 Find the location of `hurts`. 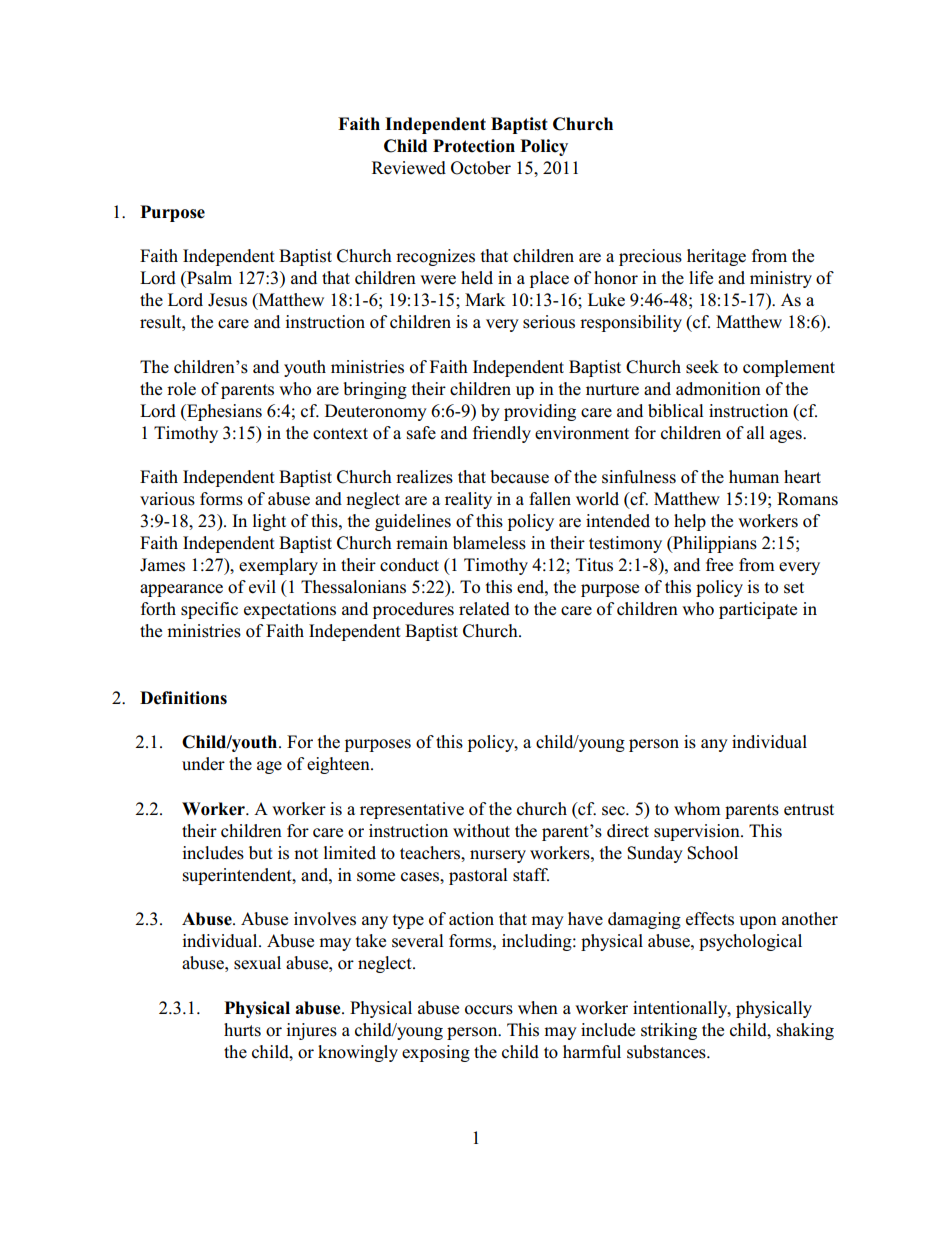

hurts is located at coordinates (242, 1030).
